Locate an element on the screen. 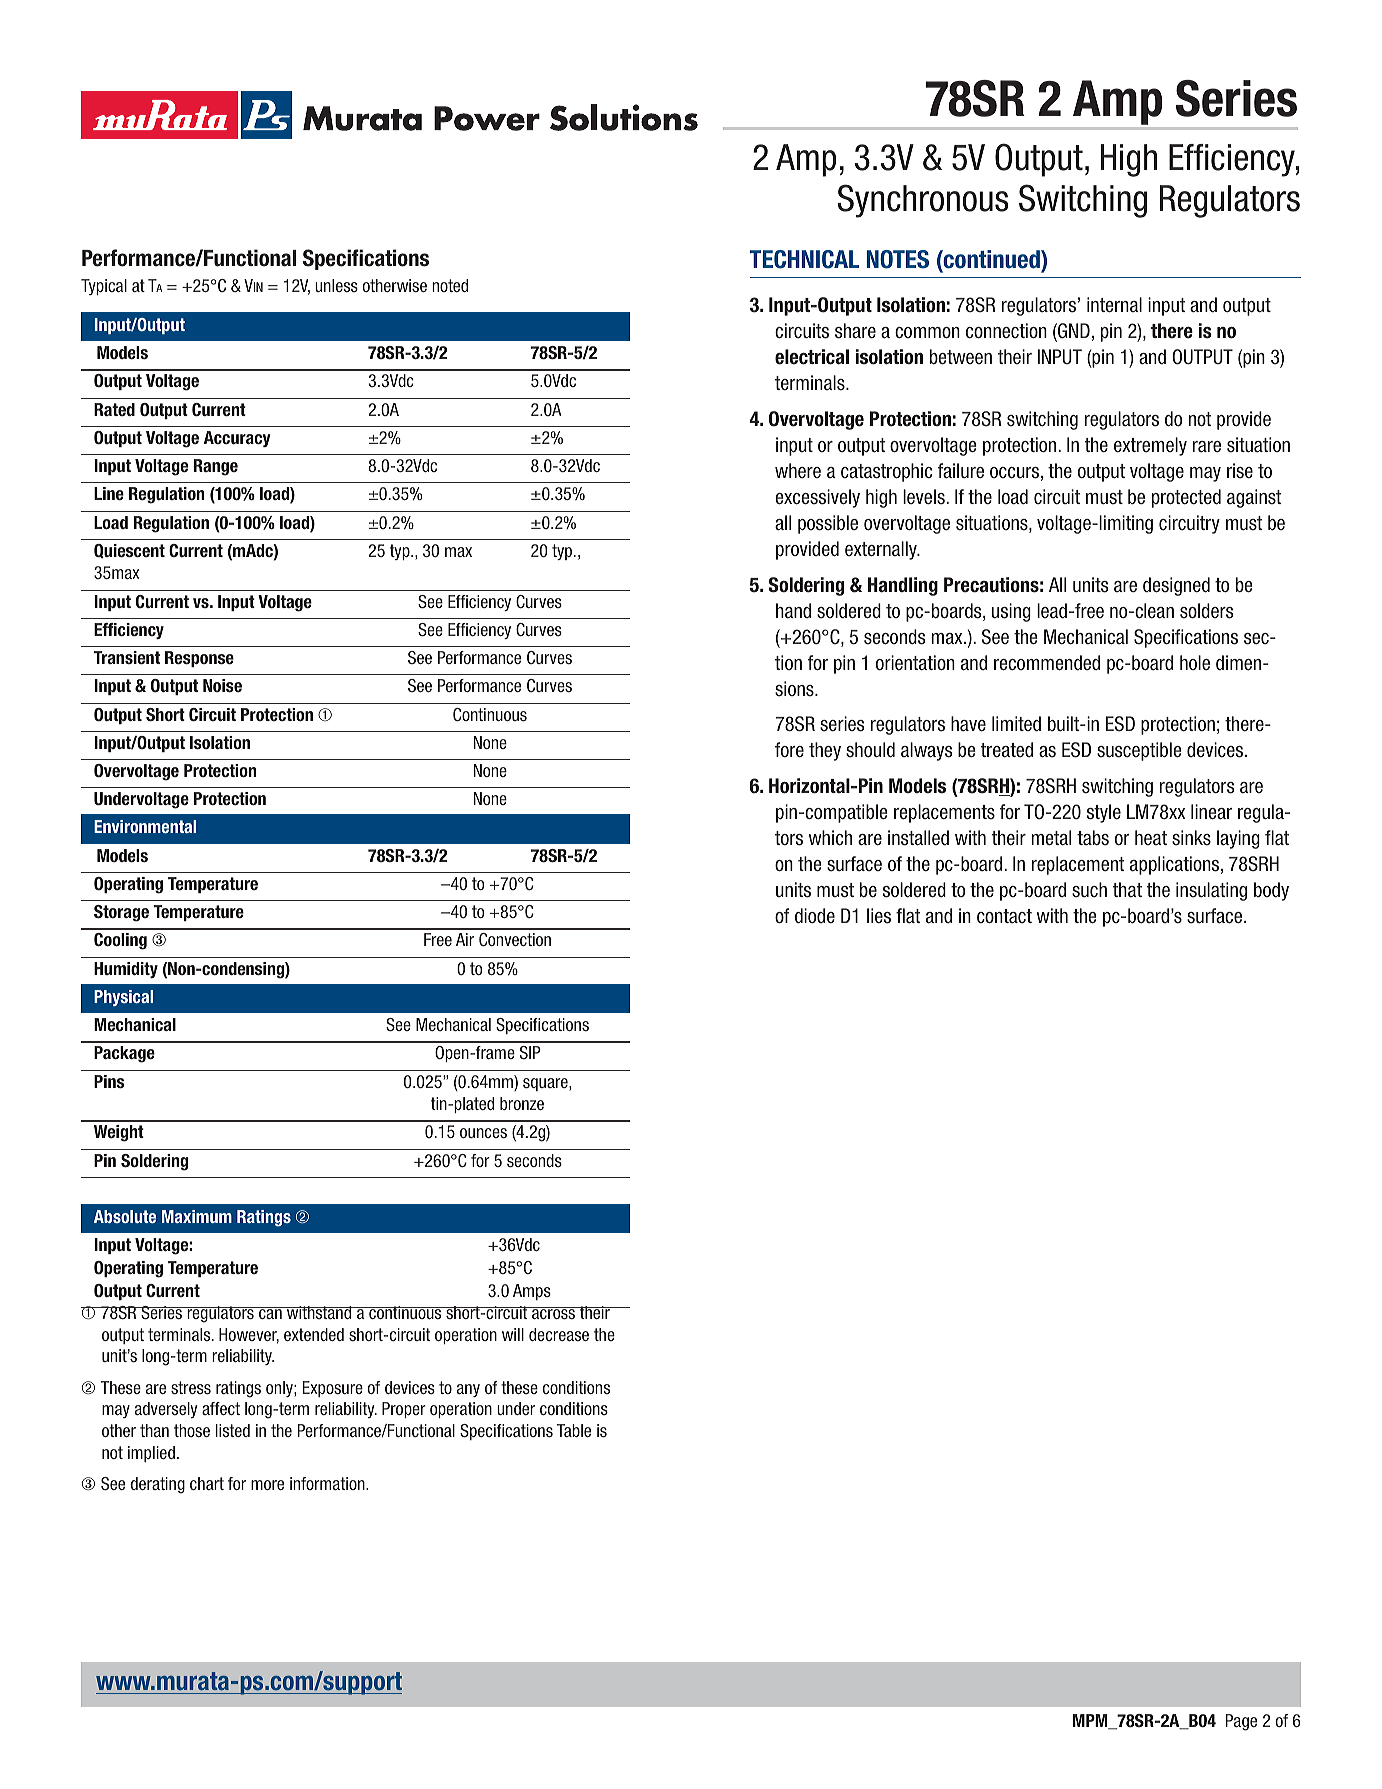  contact is located at coordinates (1004, 916).
